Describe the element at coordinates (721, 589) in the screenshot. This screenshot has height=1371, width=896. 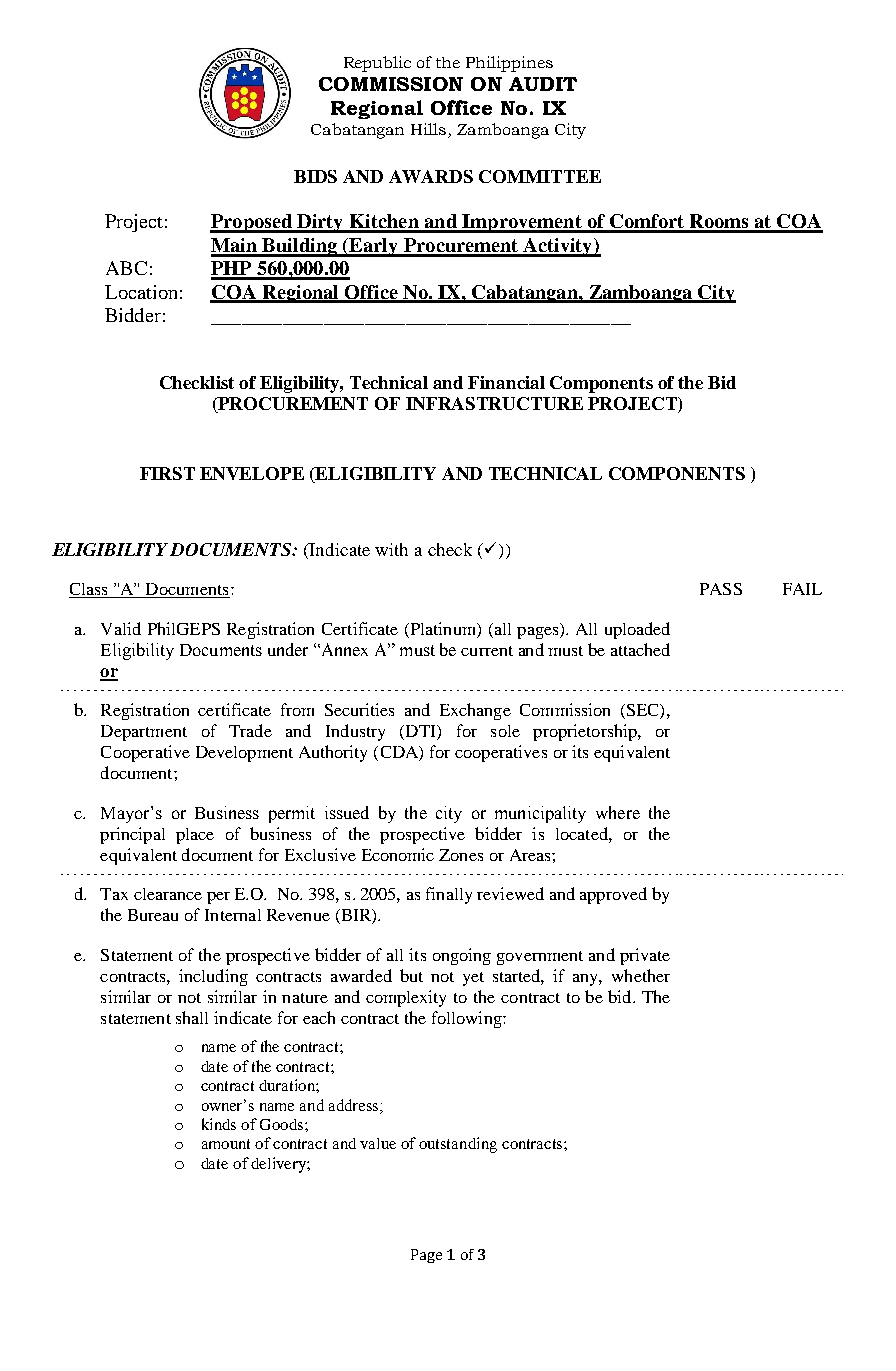
I see `PASS` at that location.
